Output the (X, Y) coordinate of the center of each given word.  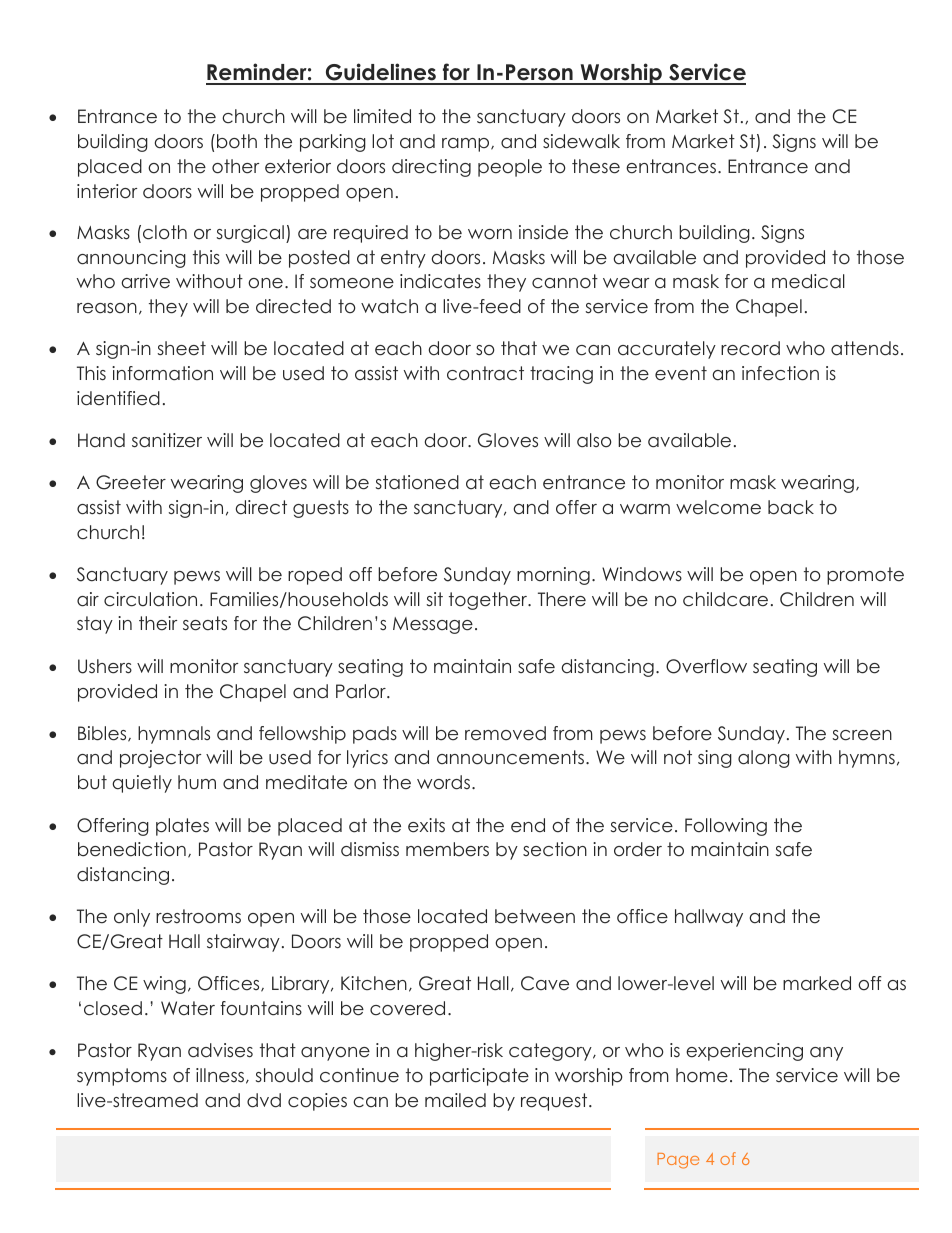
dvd (264, 1100)
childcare (725, 599)
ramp (467, 145)
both (237, 141)
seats (205, 623)
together (489, 601)
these (596, 166)
